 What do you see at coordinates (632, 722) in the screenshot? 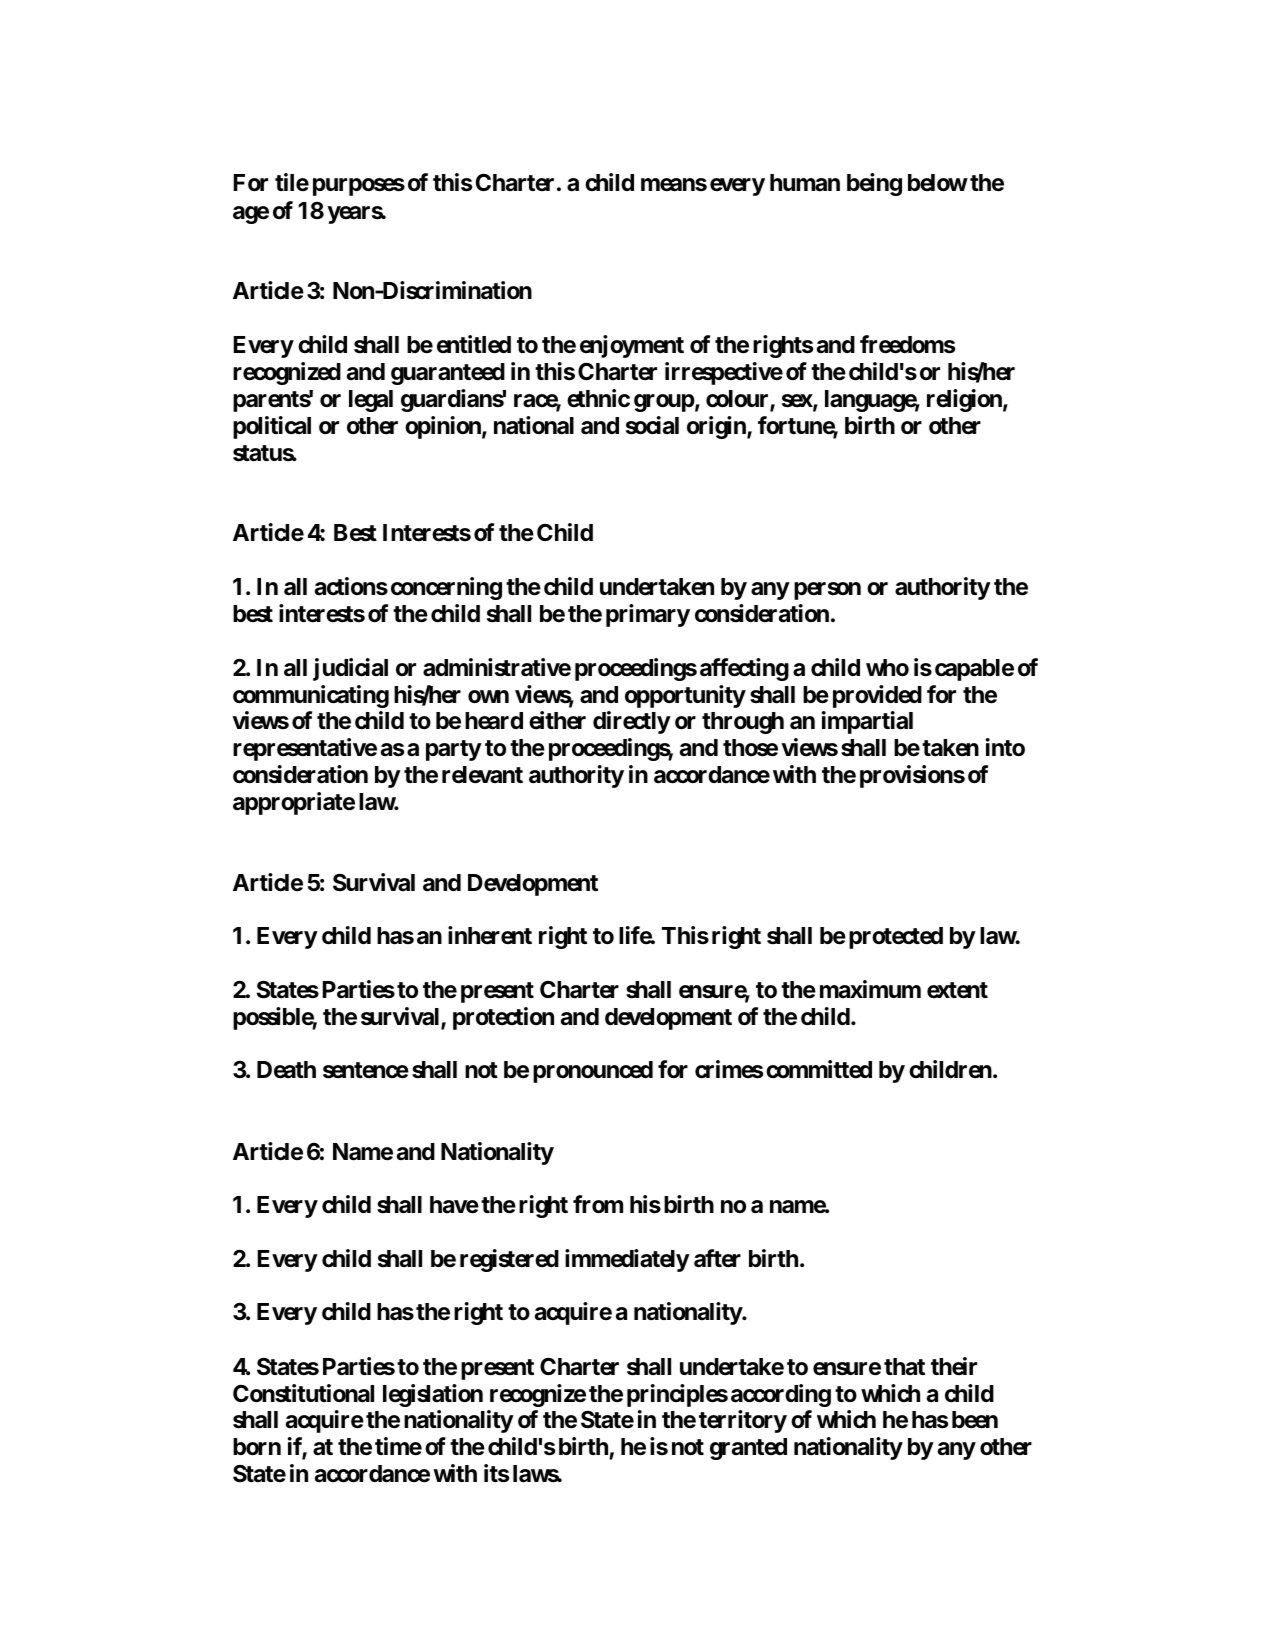
I see `directly` at bounding box center [632, 722].
